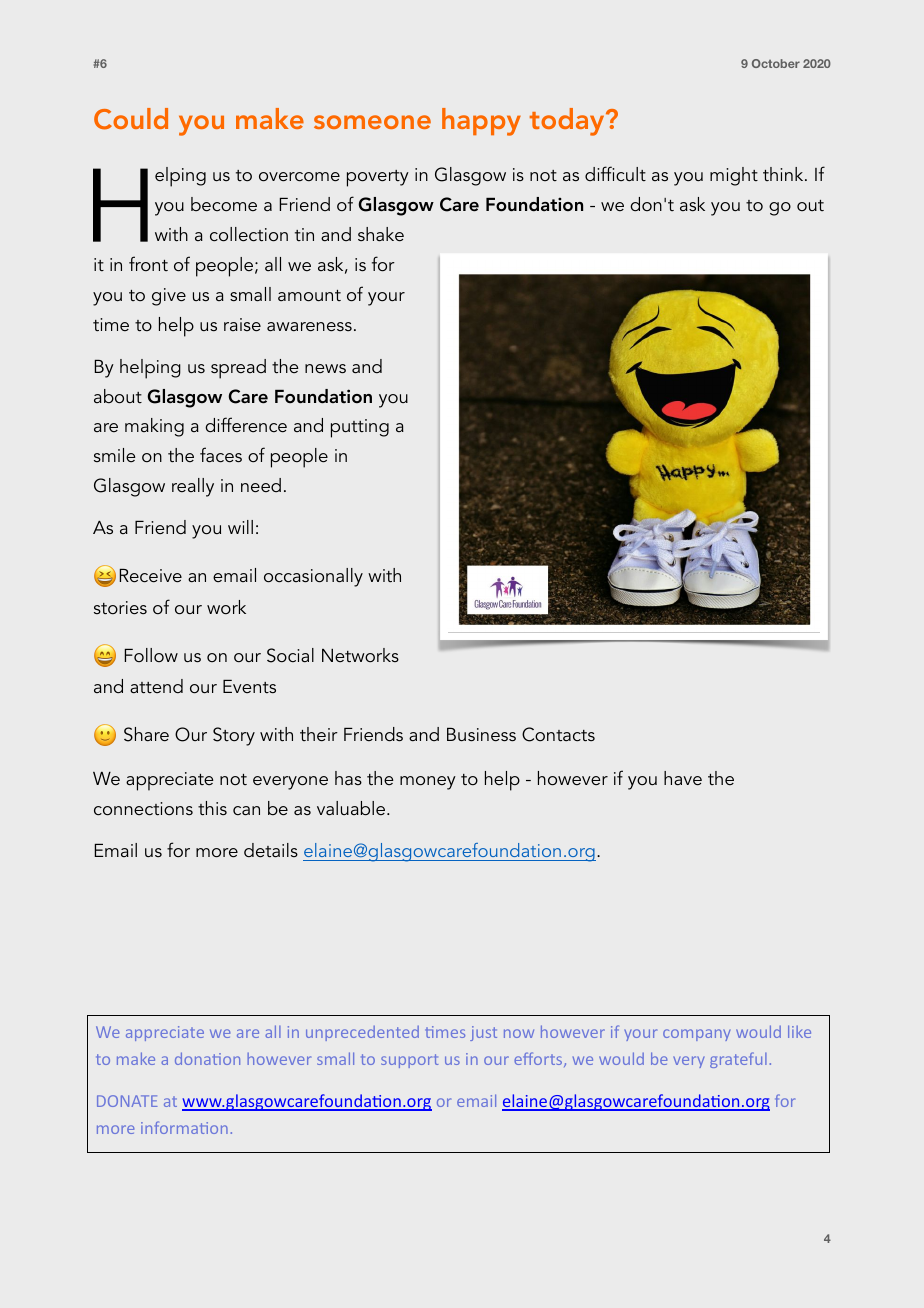  What do you see at coordinates (776, 63) in the page?
I see `October` at bounding box center [776, 63].
